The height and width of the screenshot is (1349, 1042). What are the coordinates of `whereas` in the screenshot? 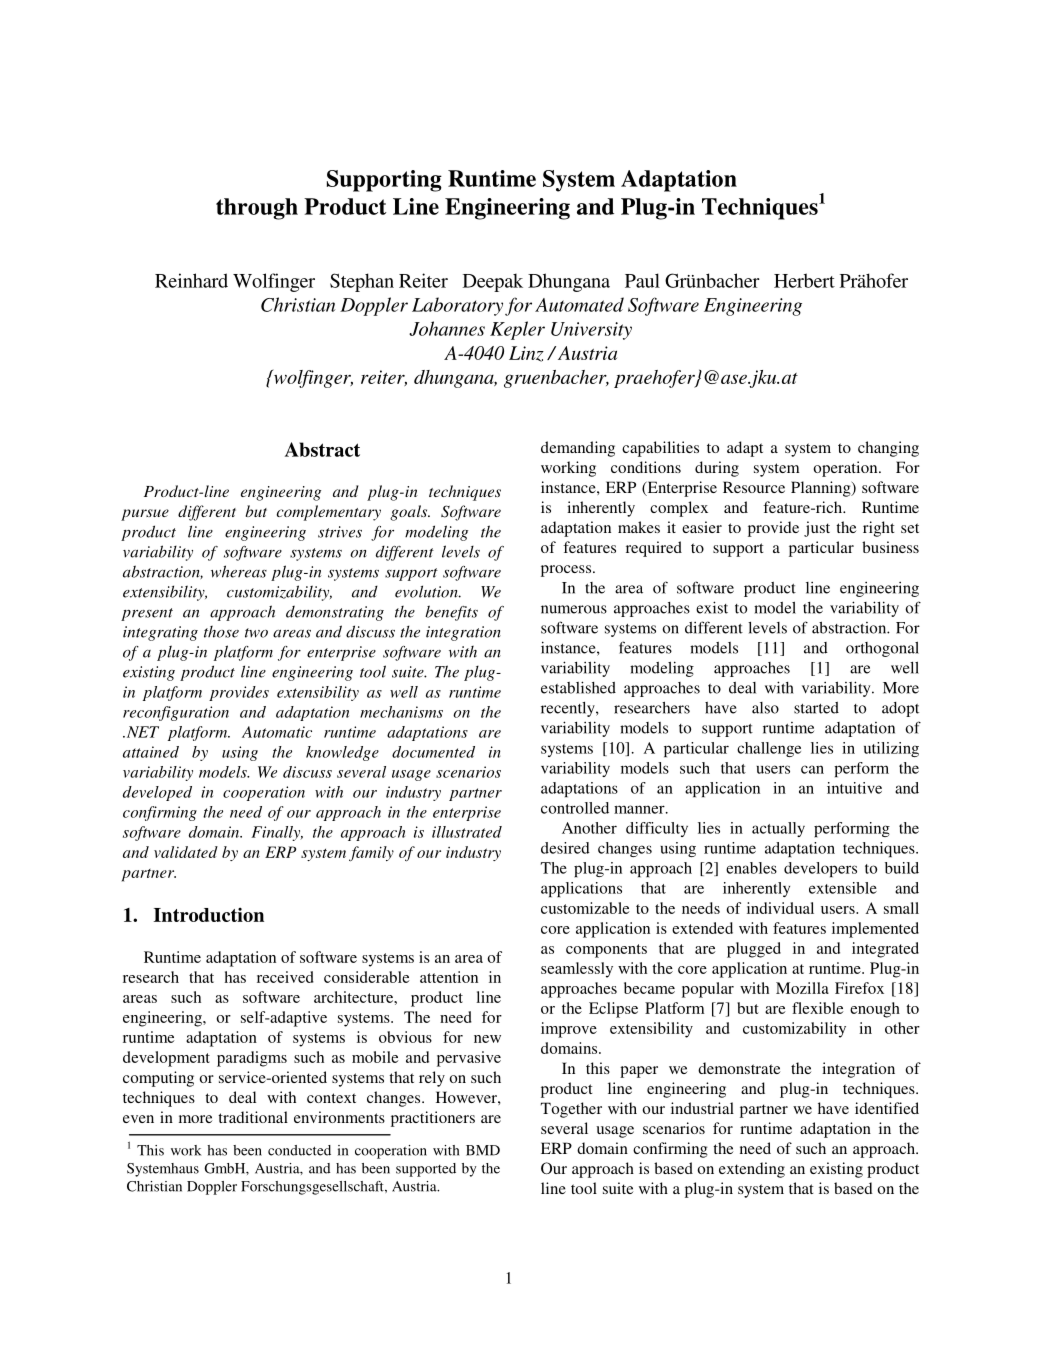 It's located at (239, 571).
